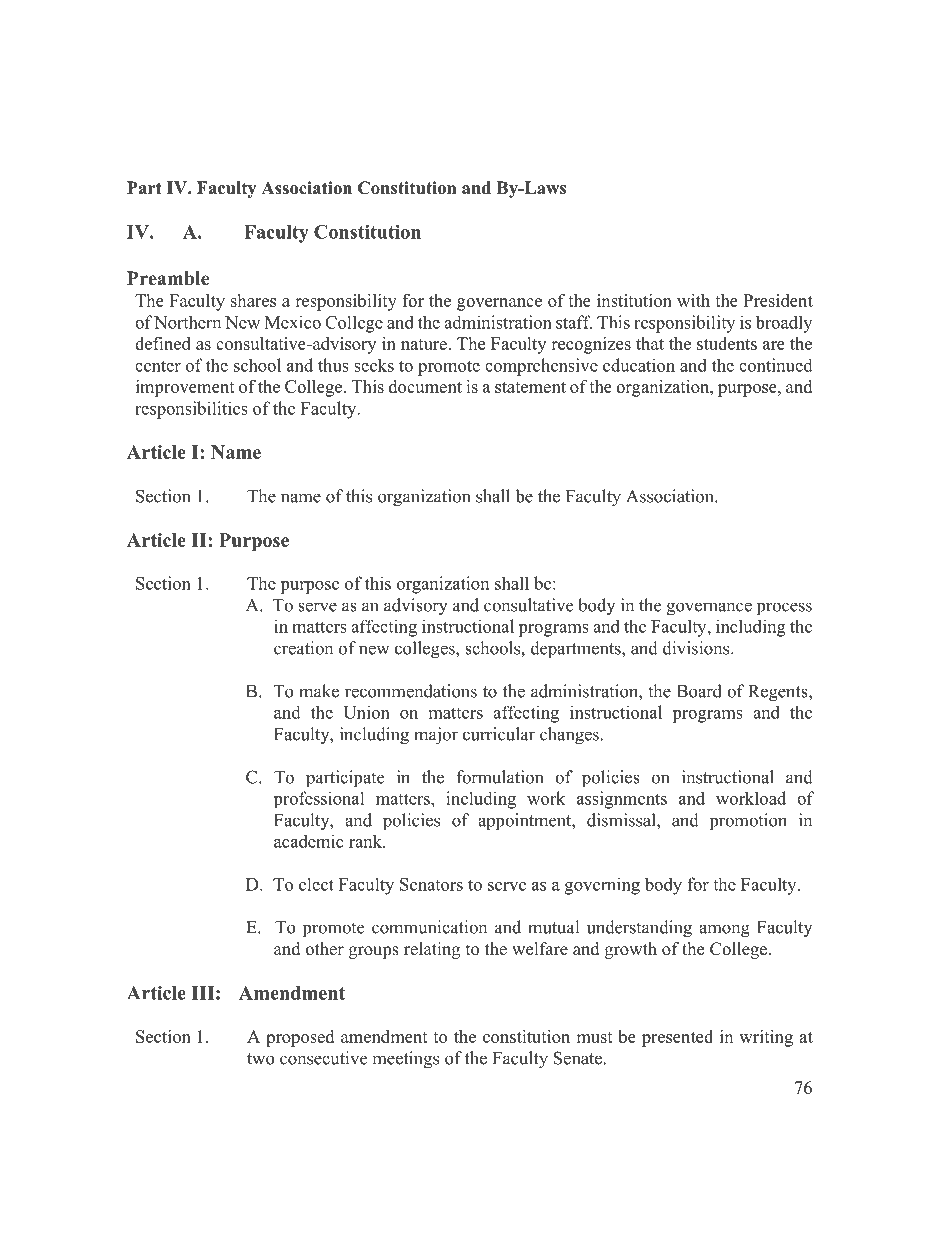 This screenshot has width=952, height=1233. I want to click on formulation, so click(499, 777).
